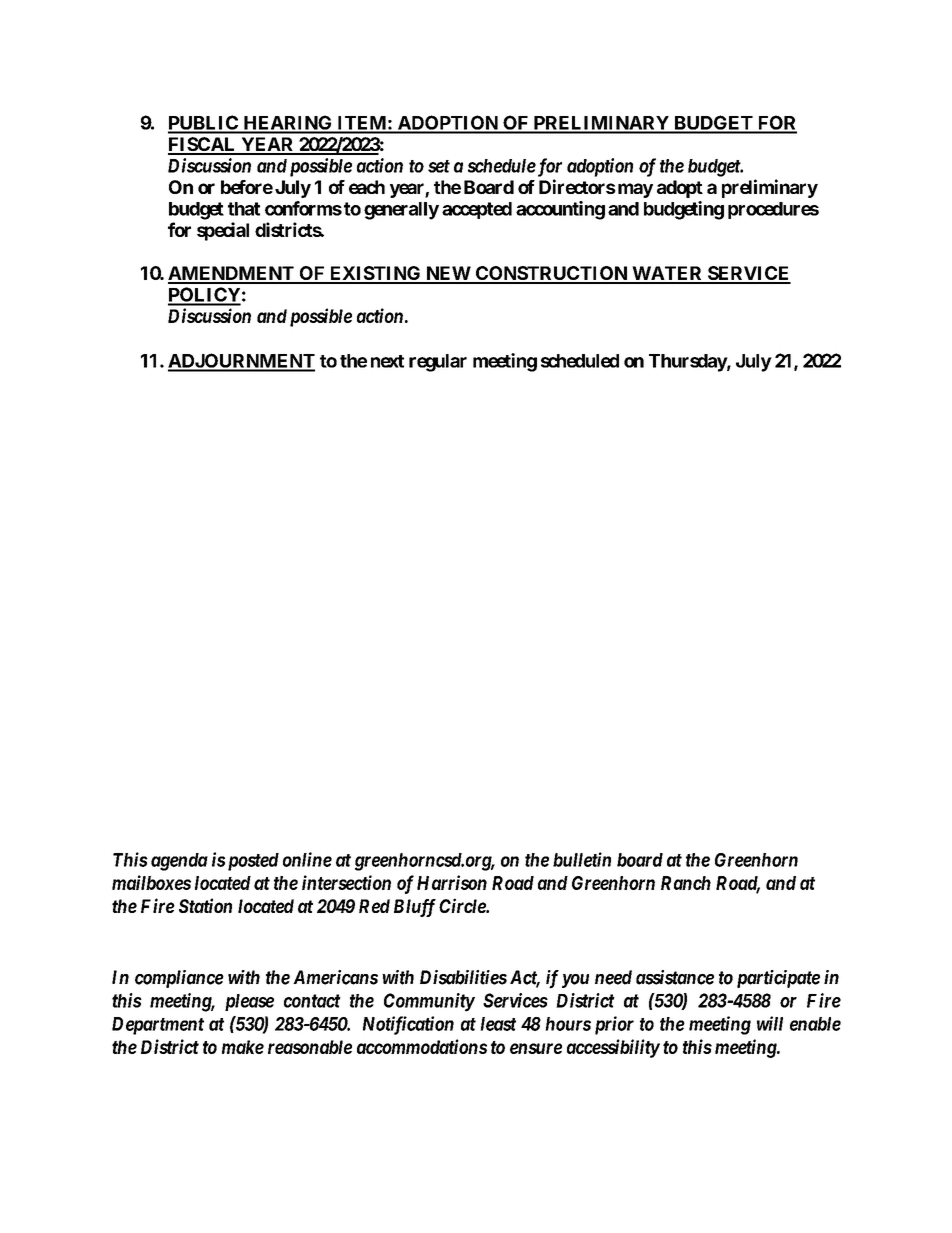 The width and height of the screenshot is (952, 1233). What do you see at coordinates (582, 859) in the screenshot?
I see `bulletin` at bounding box center [582, 859].
